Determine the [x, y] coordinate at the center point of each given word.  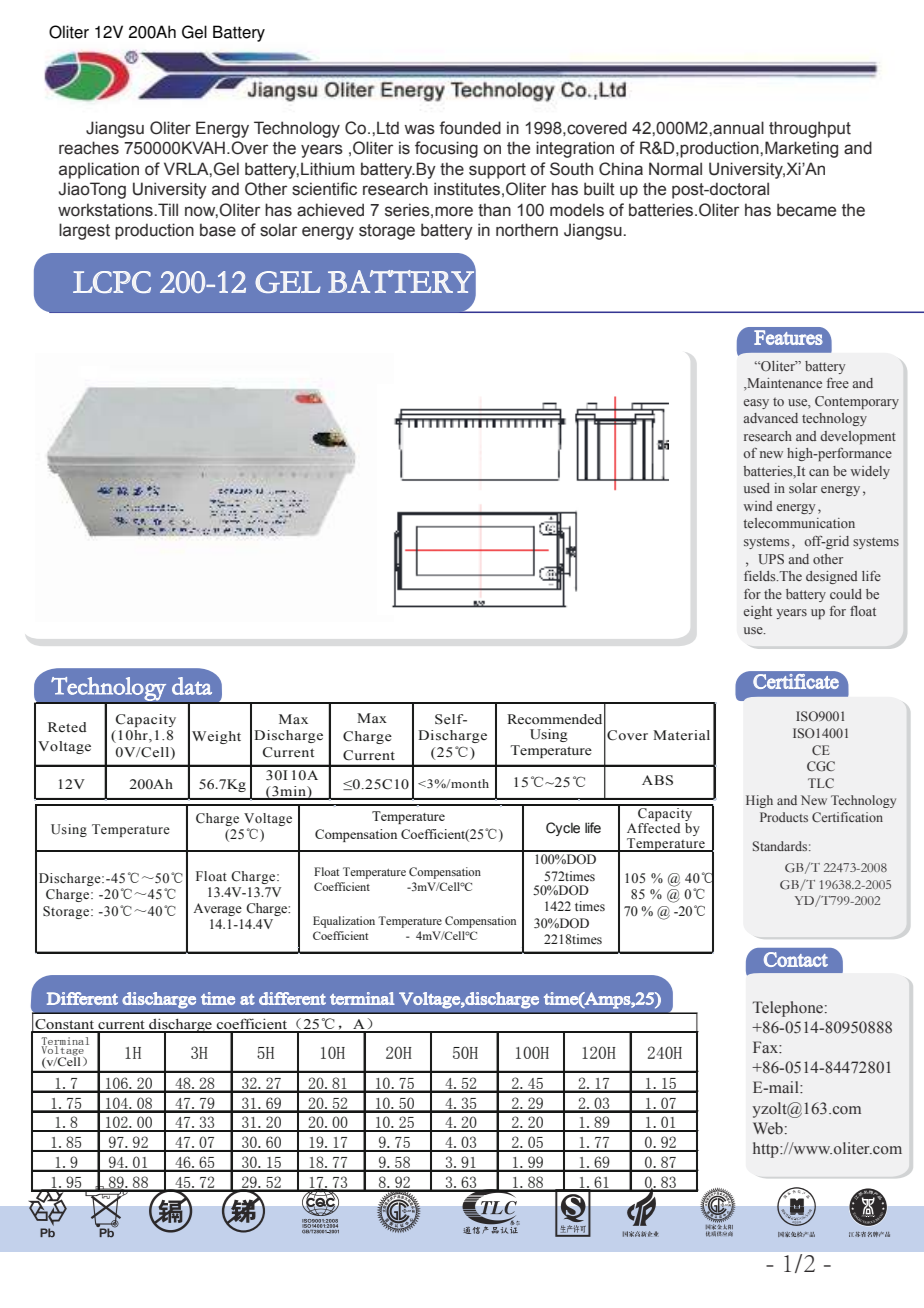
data [192, 686]
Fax [766, 1047]
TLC [821, 783]
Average [217, 909]
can [819, 472]
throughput [810, 129]
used [757, 488]
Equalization [344, 922]
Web [768, 1128]
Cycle [563, 829]
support [497, 171]
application [99, 170]
